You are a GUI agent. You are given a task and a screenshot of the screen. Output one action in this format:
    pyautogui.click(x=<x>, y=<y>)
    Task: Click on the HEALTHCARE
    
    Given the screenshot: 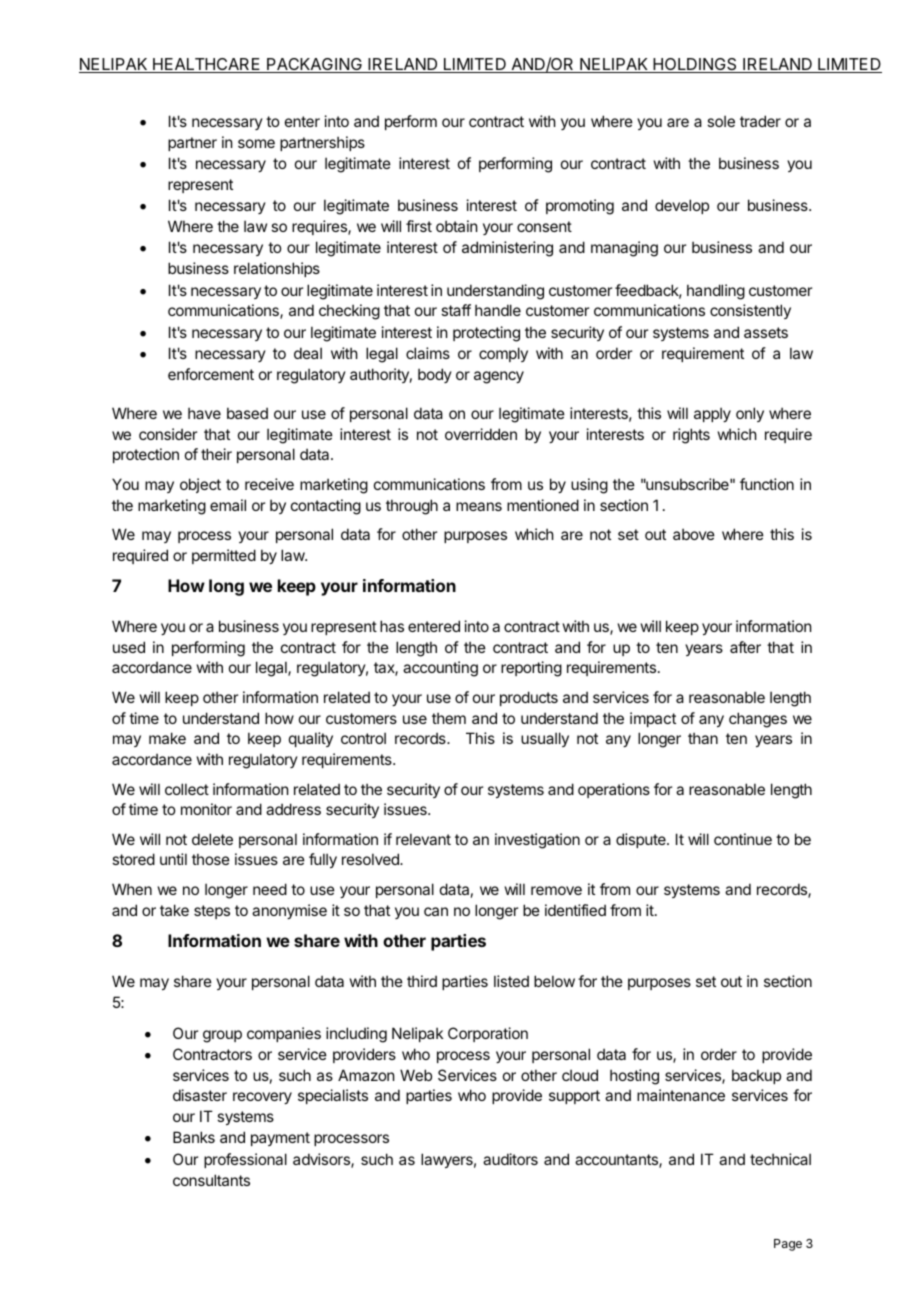 What is the action you would take?
    pyautogui.click(x=207, y=65)
